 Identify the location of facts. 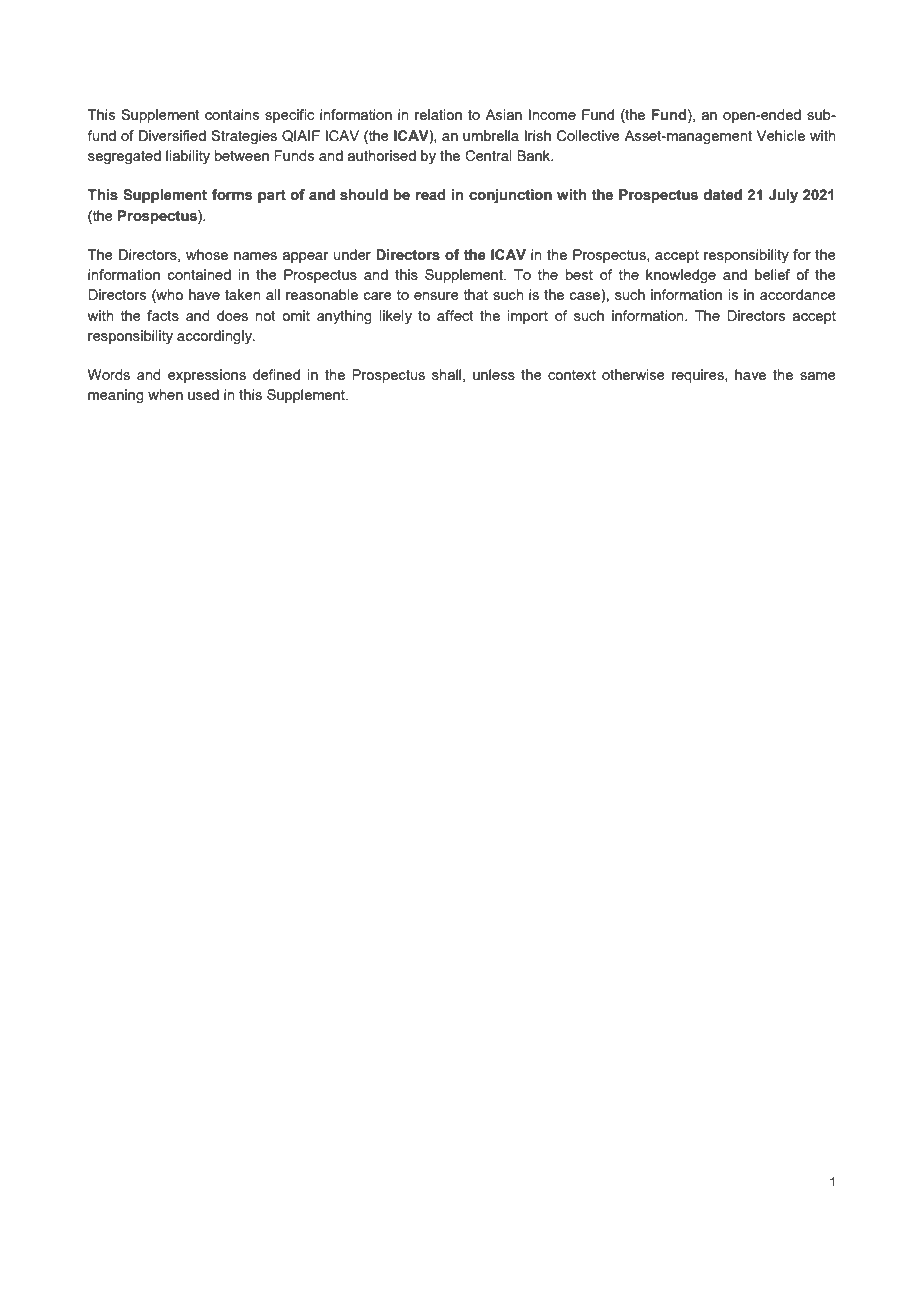
(163, 315).
